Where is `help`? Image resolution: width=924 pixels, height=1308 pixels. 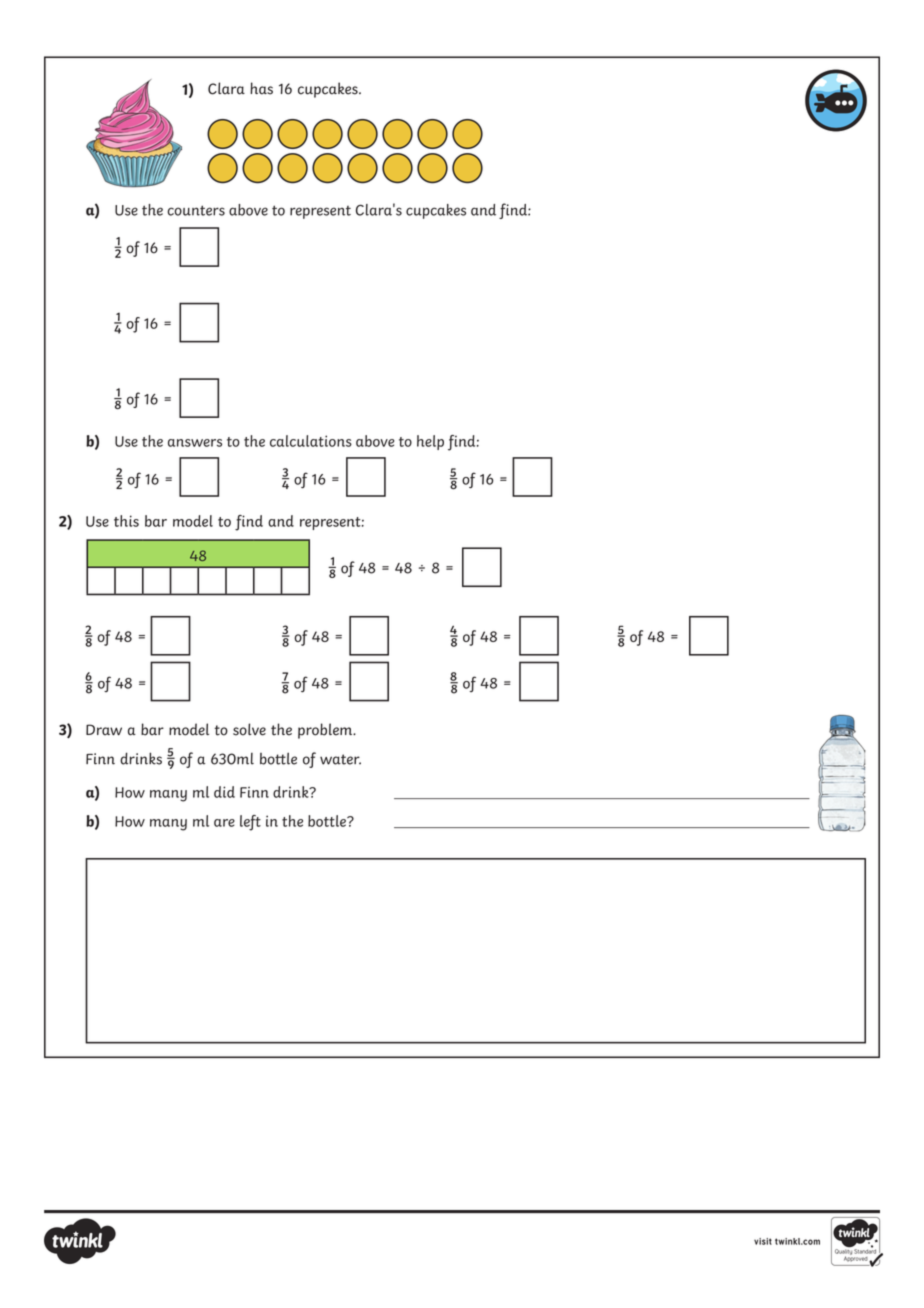
help is located at coordinates (430, 442).
